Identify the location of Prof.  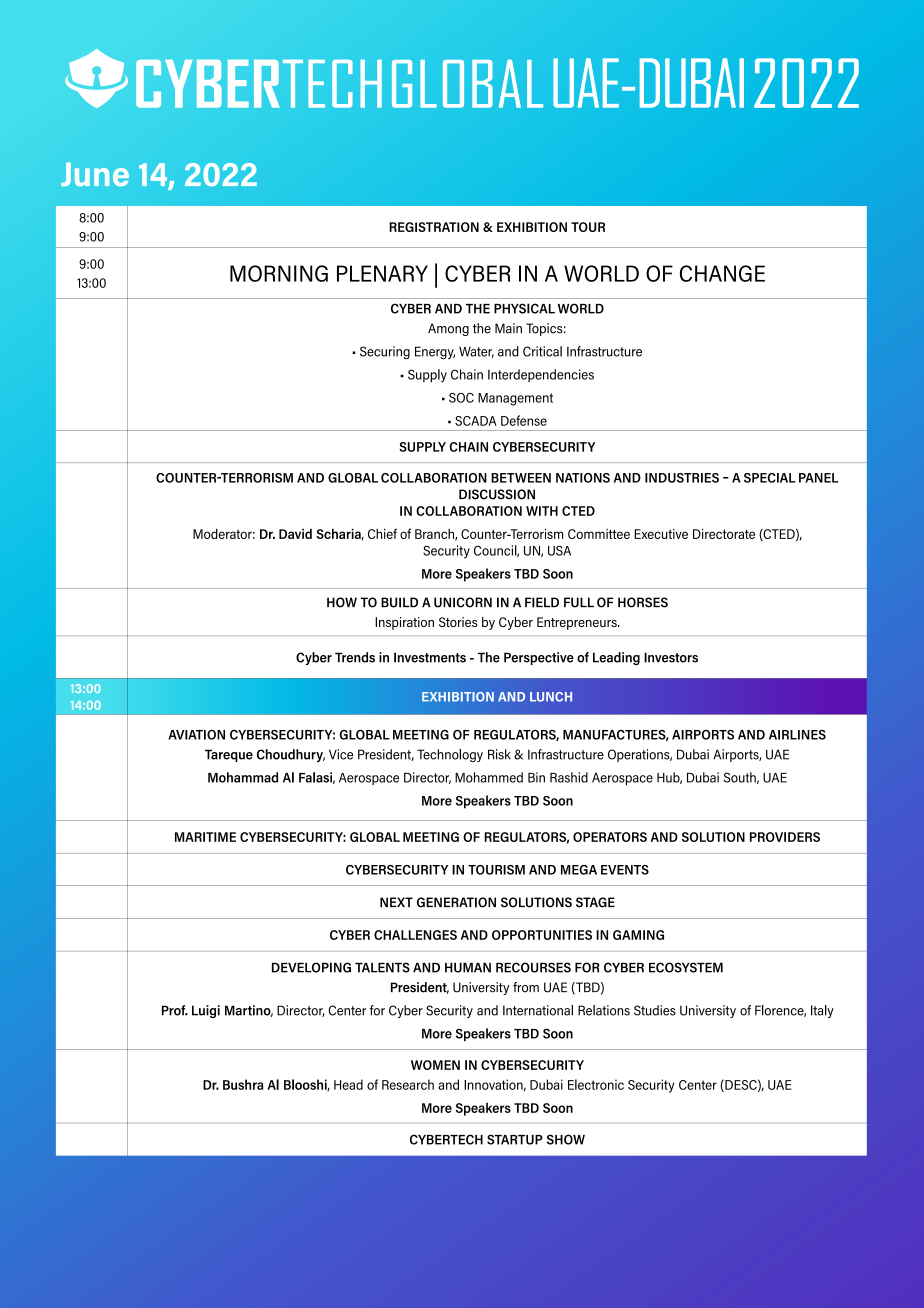
(175, 1010).
